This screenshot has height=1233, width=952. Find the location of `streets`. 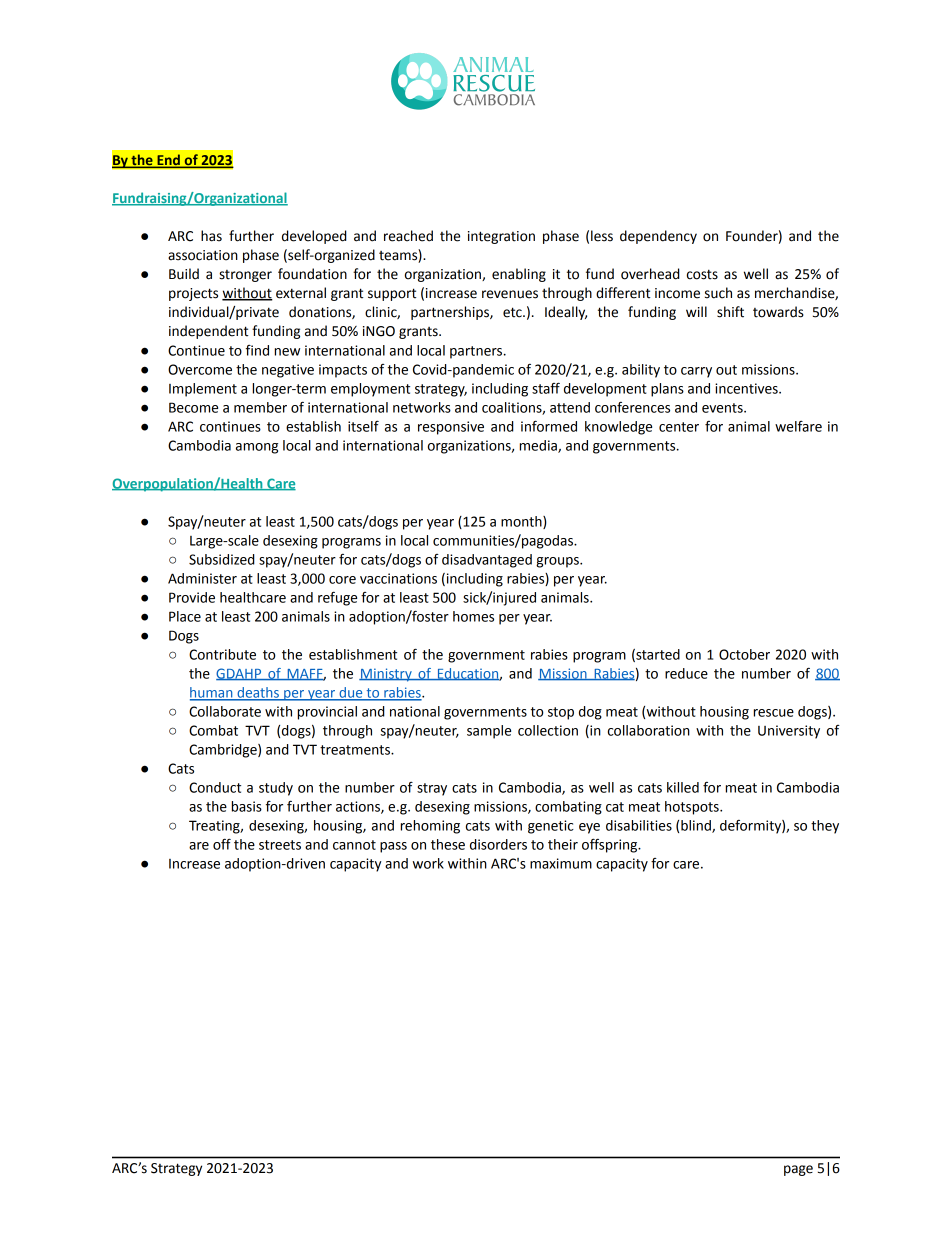

streets is located at coordinates (280, 845).
